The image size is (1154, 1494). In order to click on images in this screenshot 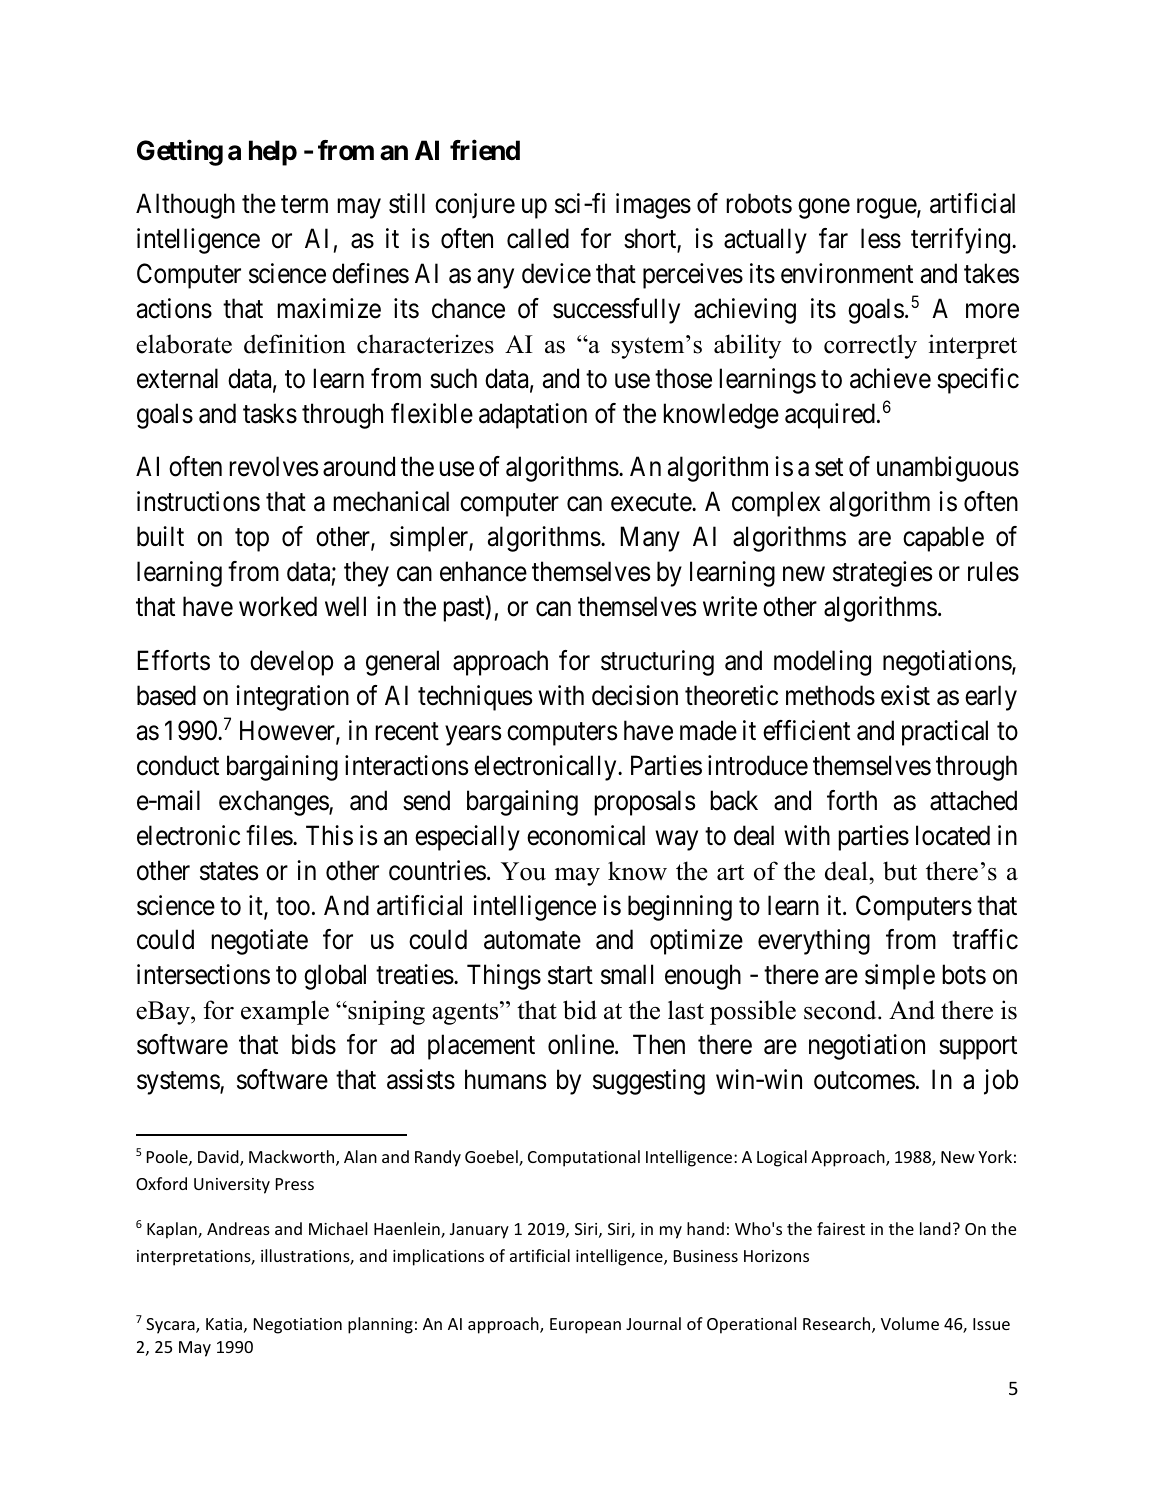, I will do `click(653, 206)`.
